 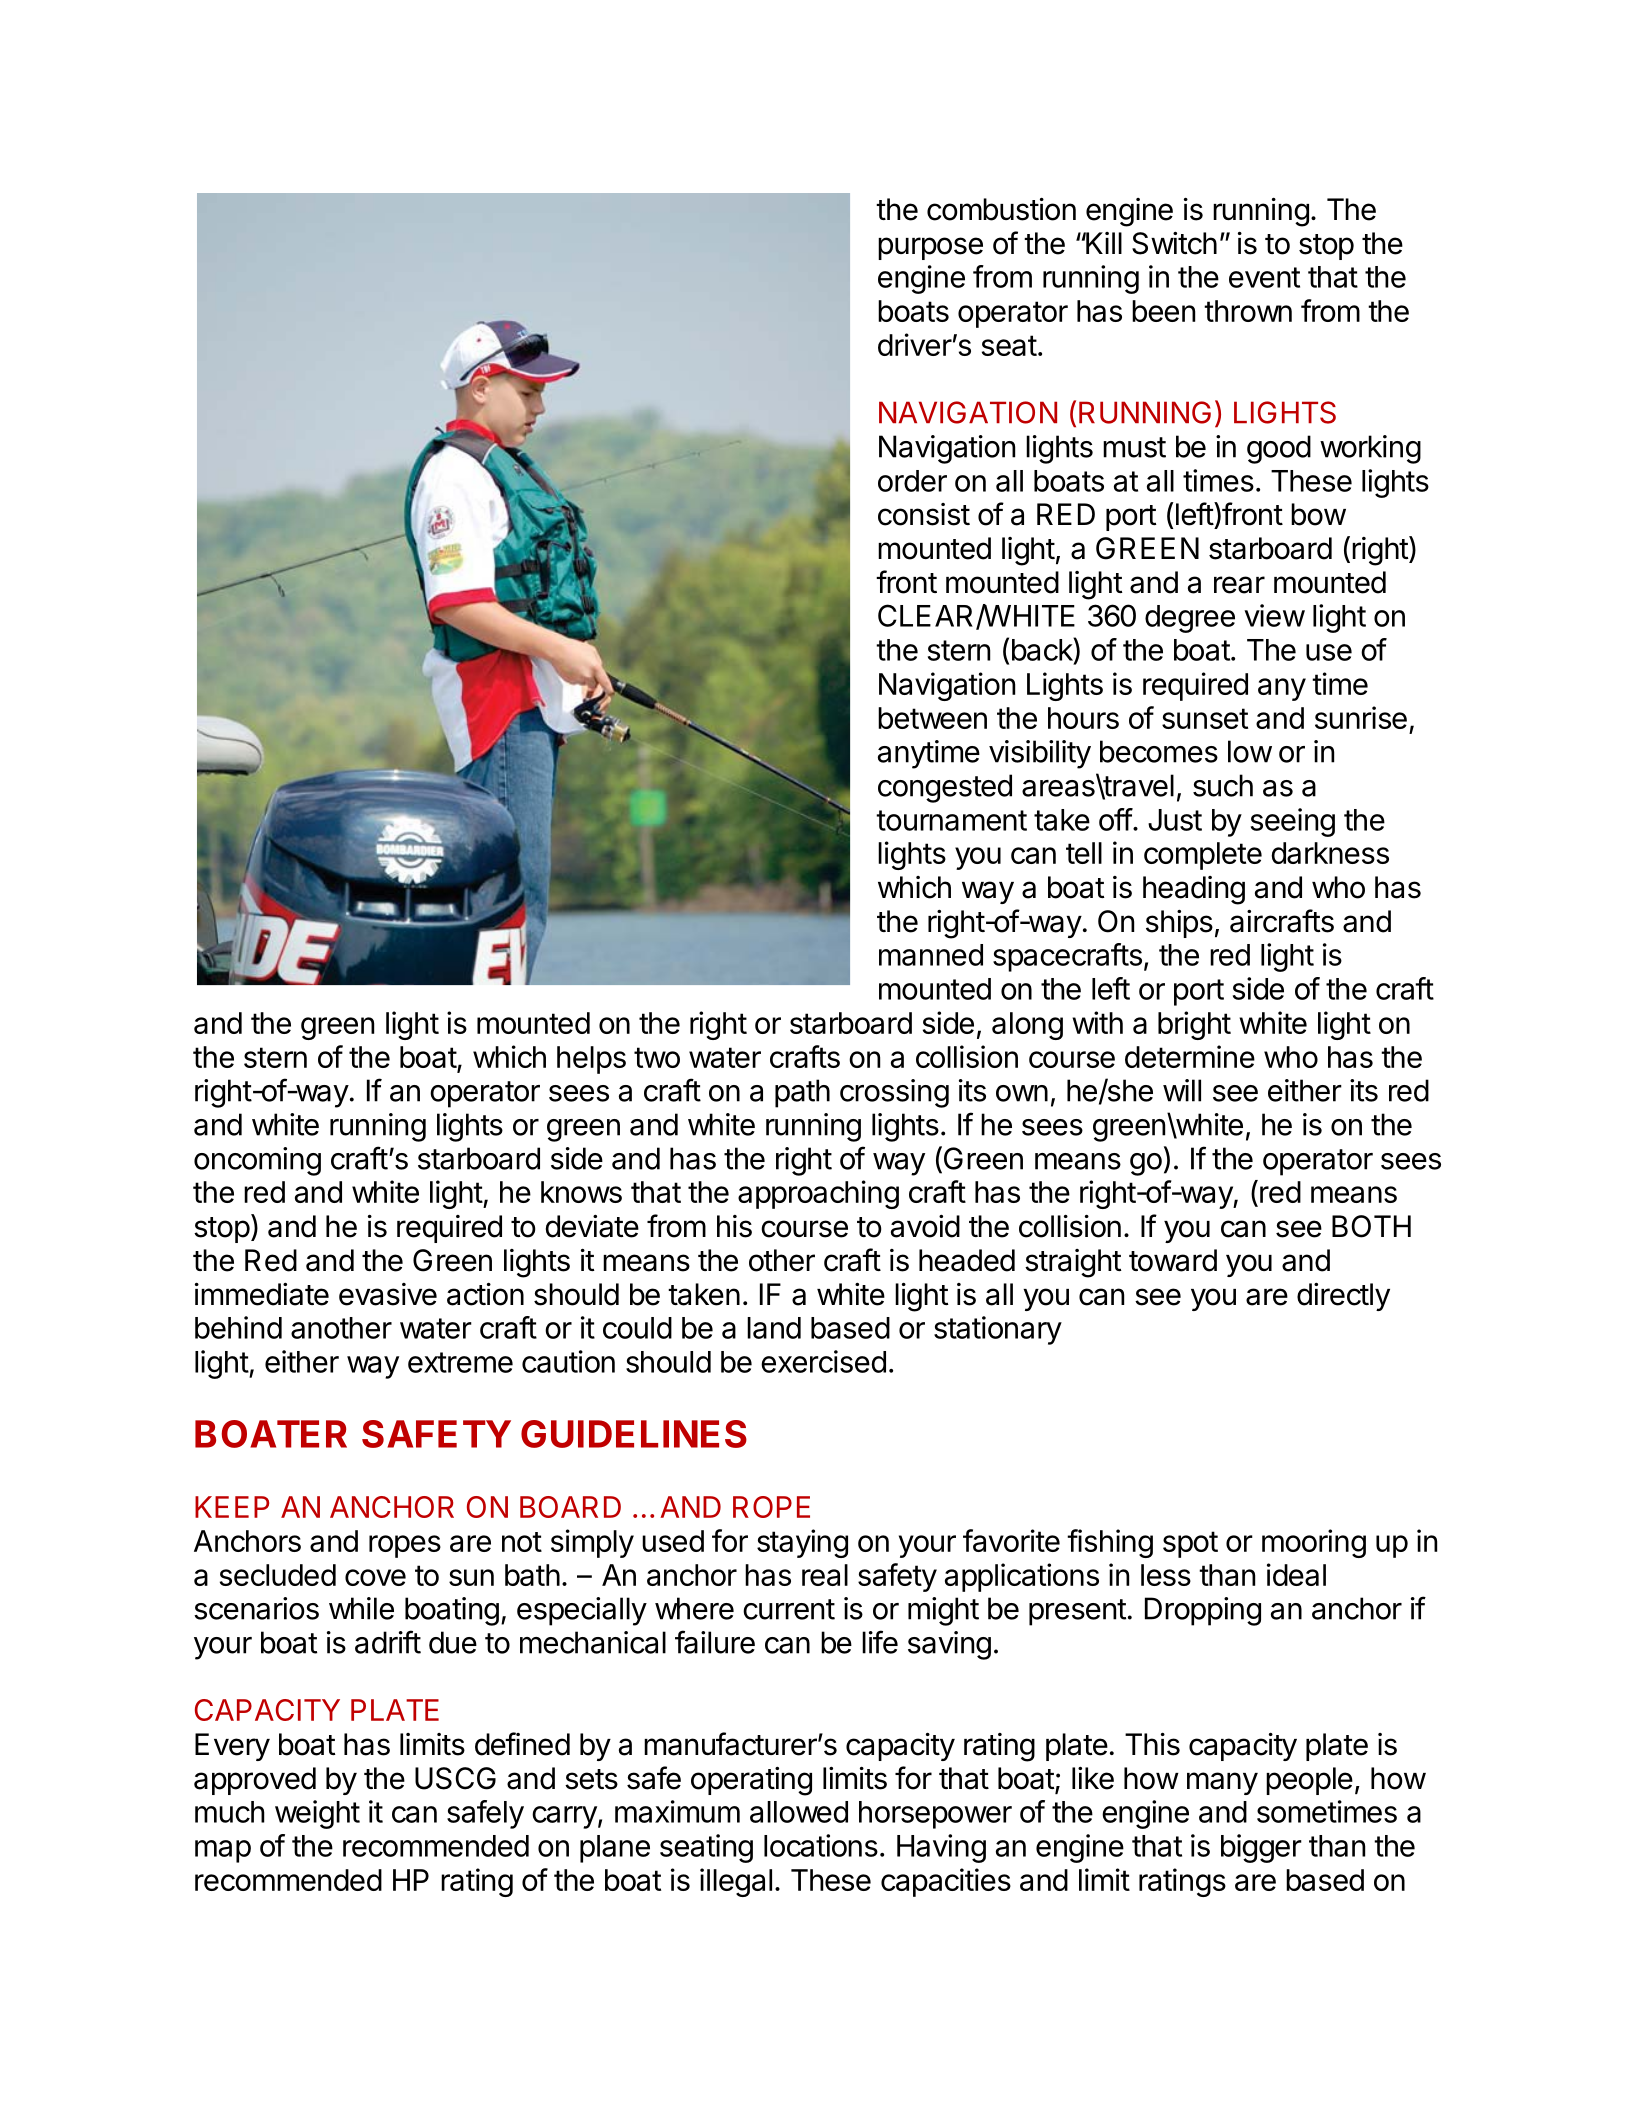 I want to click on allowed, so click(x=799, y=1812).
